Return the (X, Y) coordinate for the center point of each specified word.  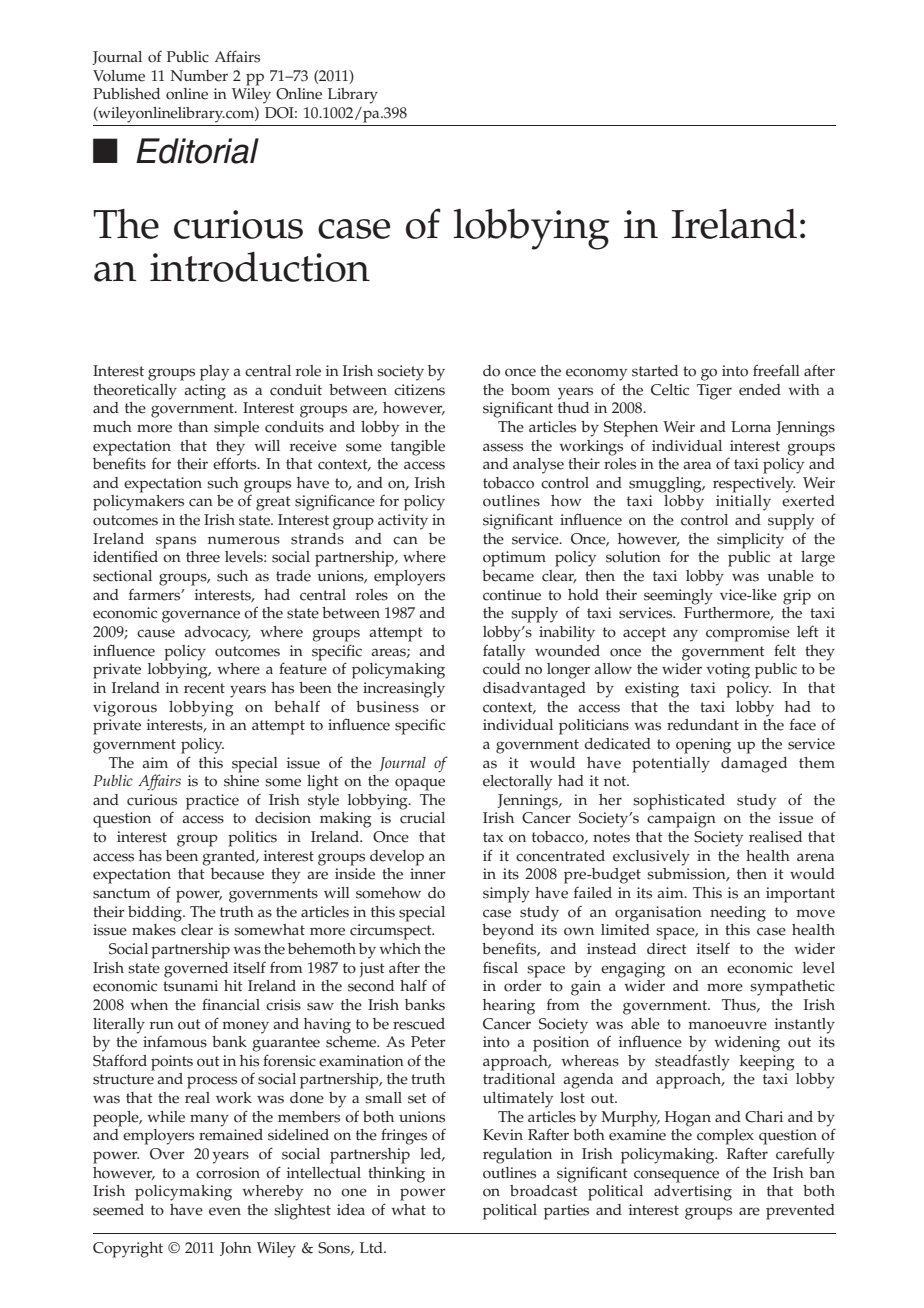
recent (204, 688)
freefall (776, 370)
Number (199, 76)
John (236, 1249)
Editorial (197, 151)
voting (728, 671)
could (501, 669)
